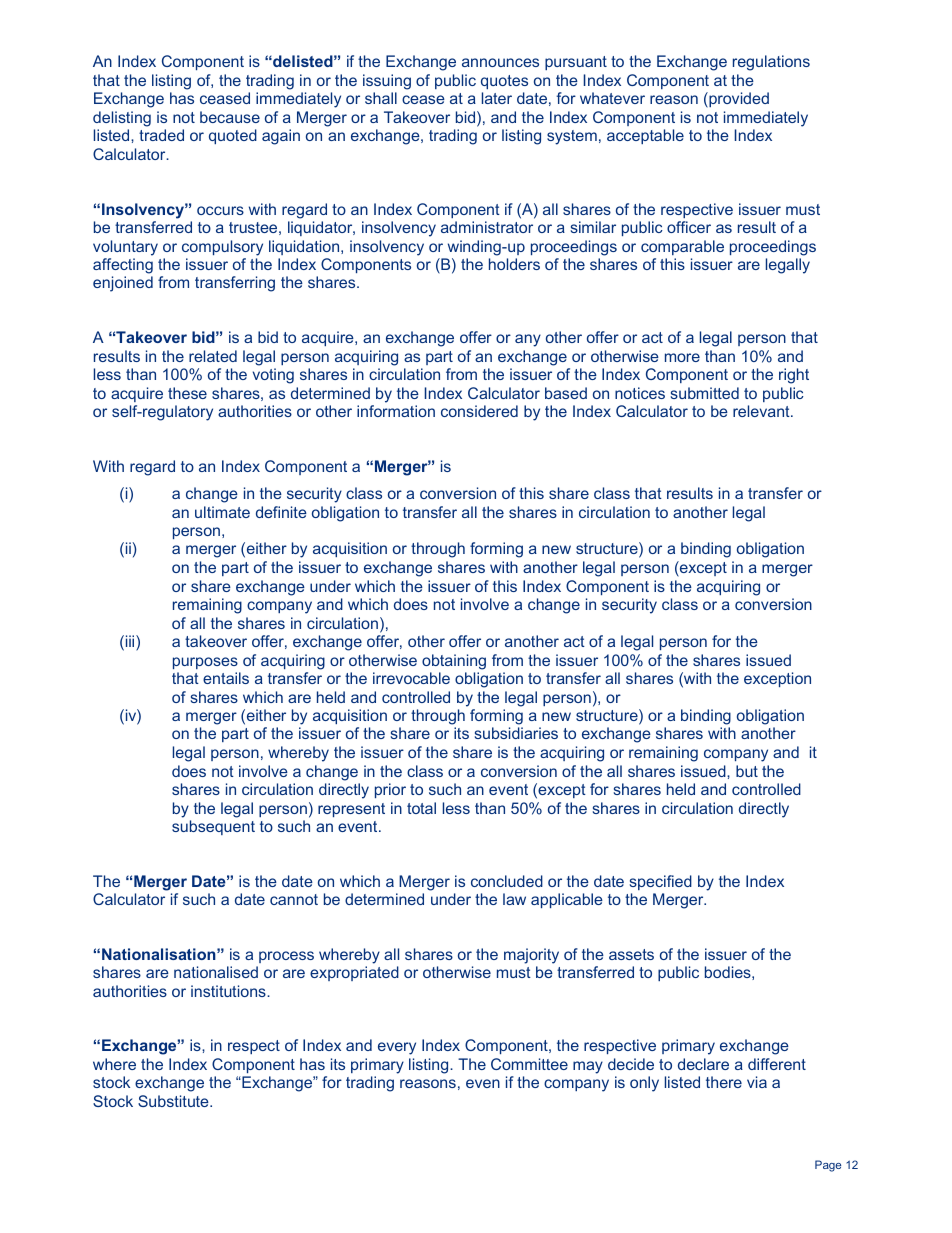  I want to click on later, so click(497, 98).
